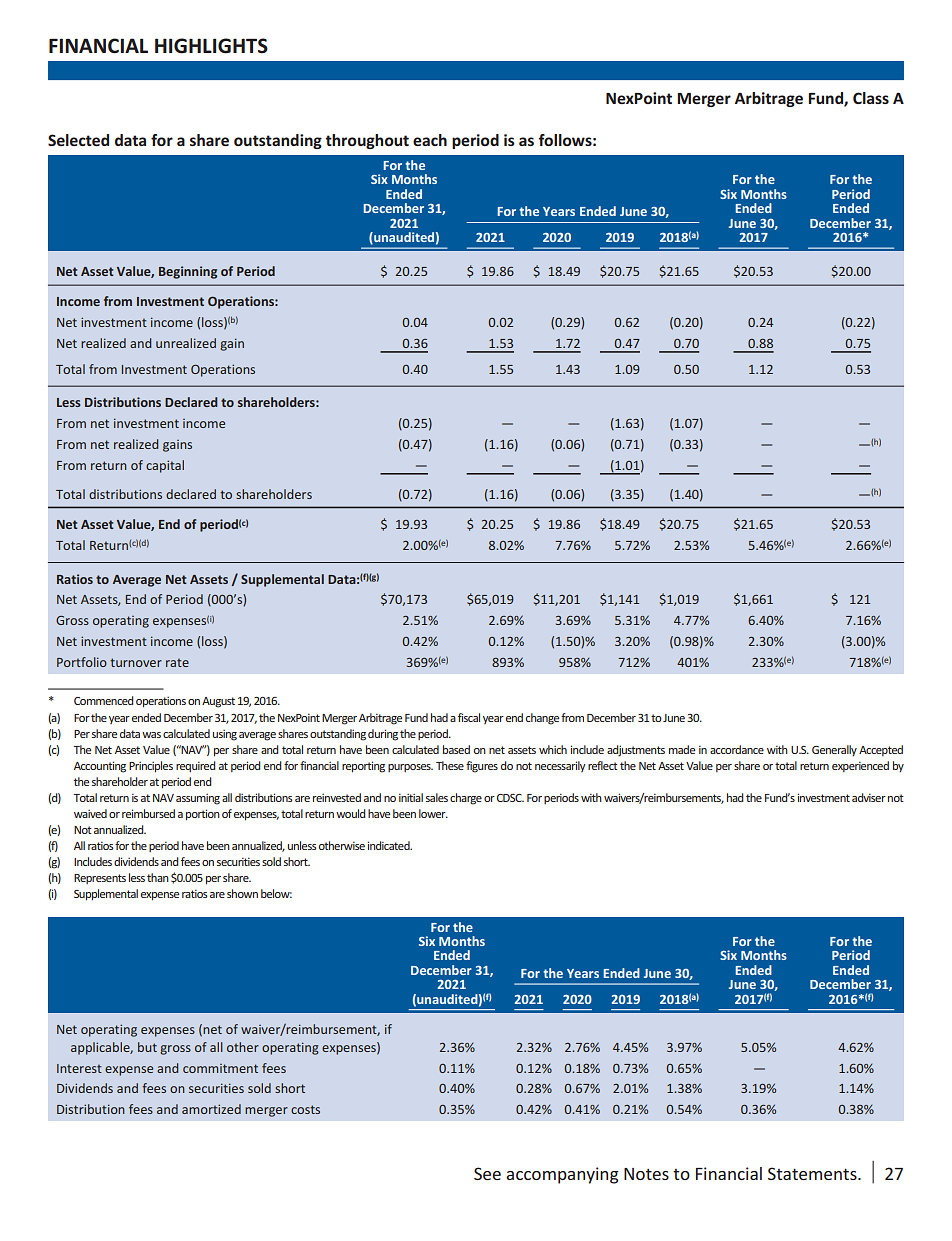 The width and height of the screenshot is (952, 1241). I want to click on HIGHLIGHTS, so click(211, 46).
